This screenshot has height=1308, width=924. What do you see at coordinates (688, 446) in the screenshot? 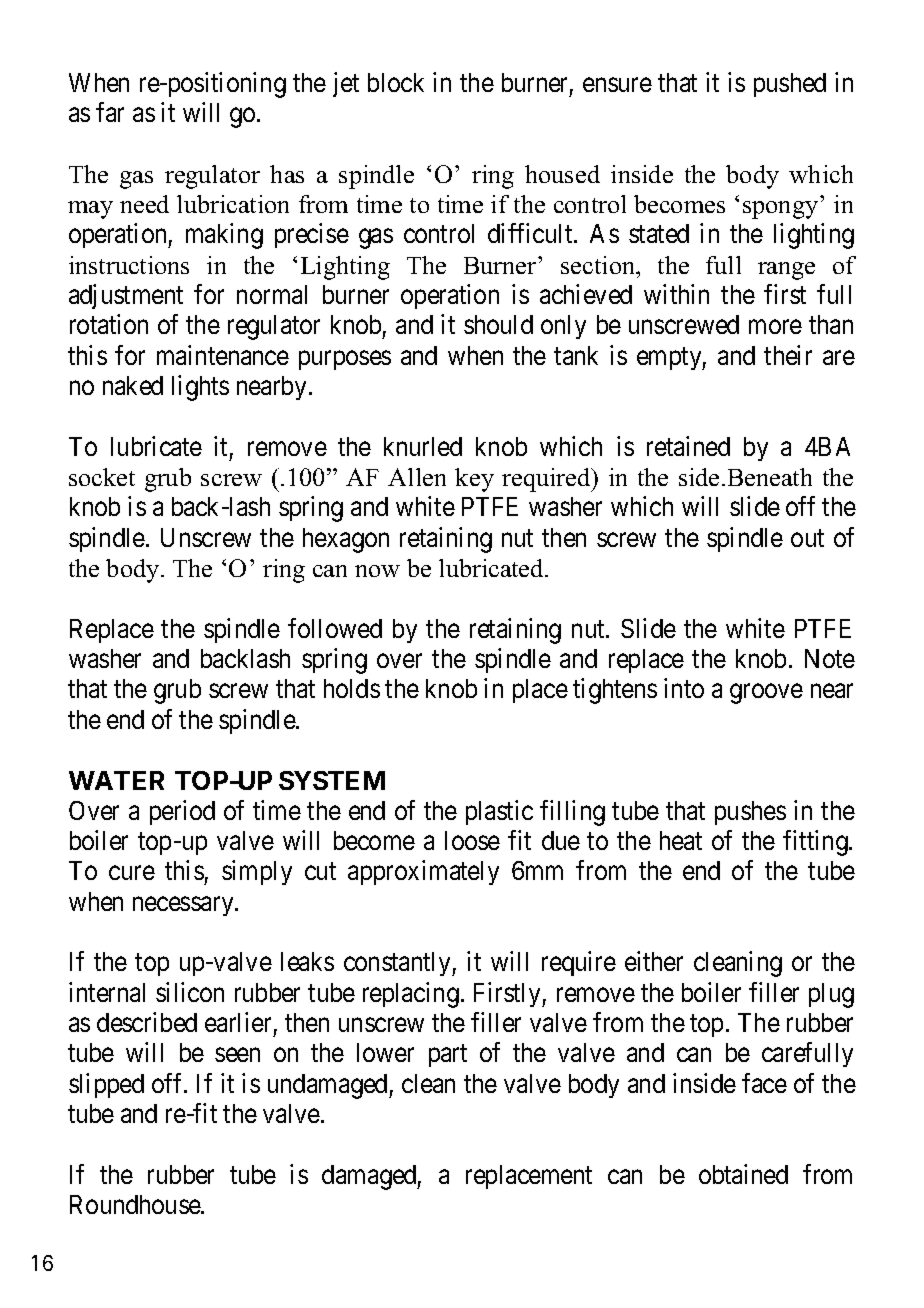
I see `retained` at bounding box center [688, 446].
